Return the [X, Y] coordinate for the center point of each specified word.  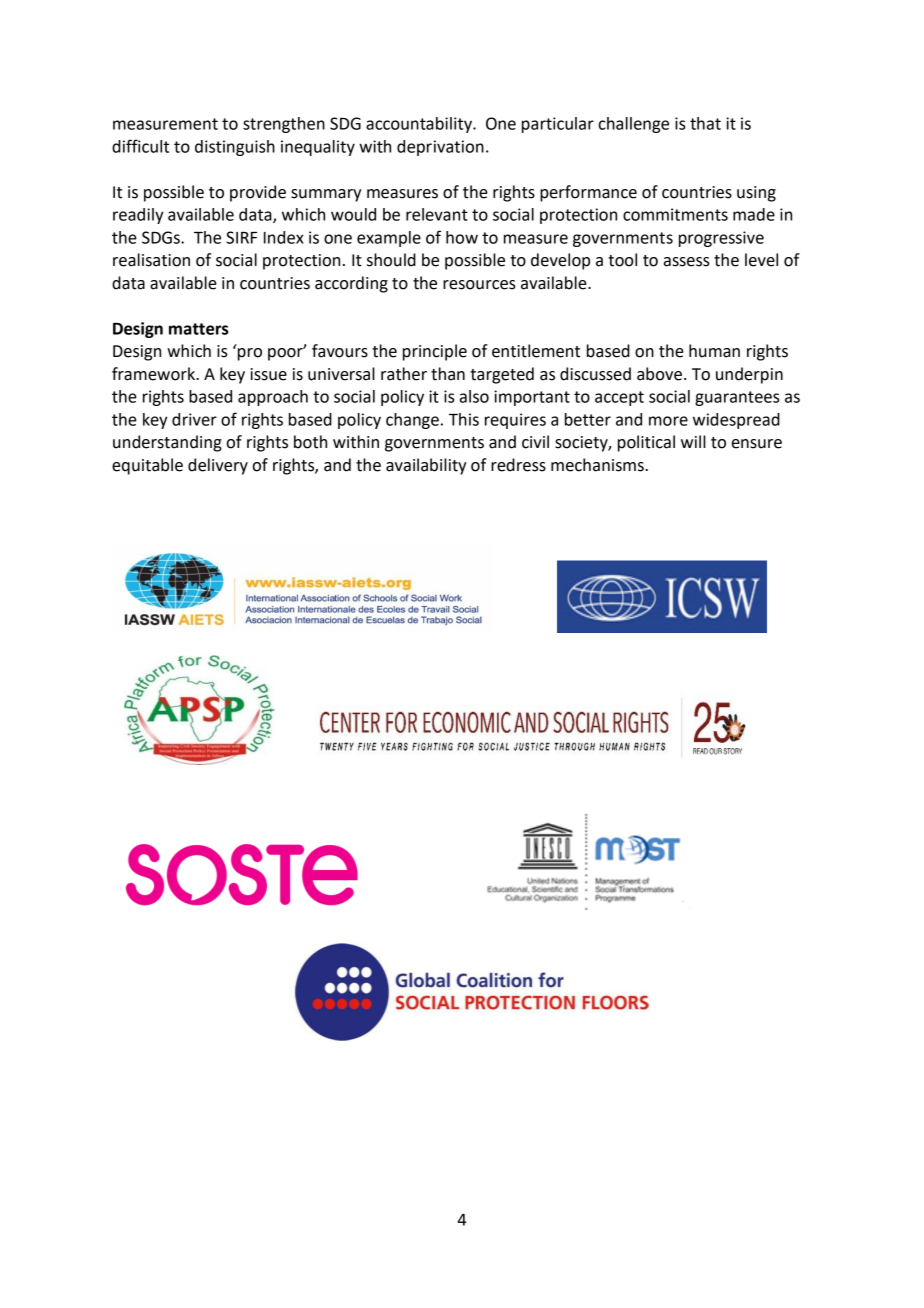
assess [687, 262]
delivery [218, 466]
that [705, 123]
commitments [675, 214]
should [391, 260]
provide [258, 193]
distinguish [235, 148]
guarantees [737, 398]
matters [198, 329]
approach [273, 398]
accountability [420, 125]
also [474, 396]
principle [435, 352]
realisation [151, 260]
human [714, 351]
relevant [437, 214]
